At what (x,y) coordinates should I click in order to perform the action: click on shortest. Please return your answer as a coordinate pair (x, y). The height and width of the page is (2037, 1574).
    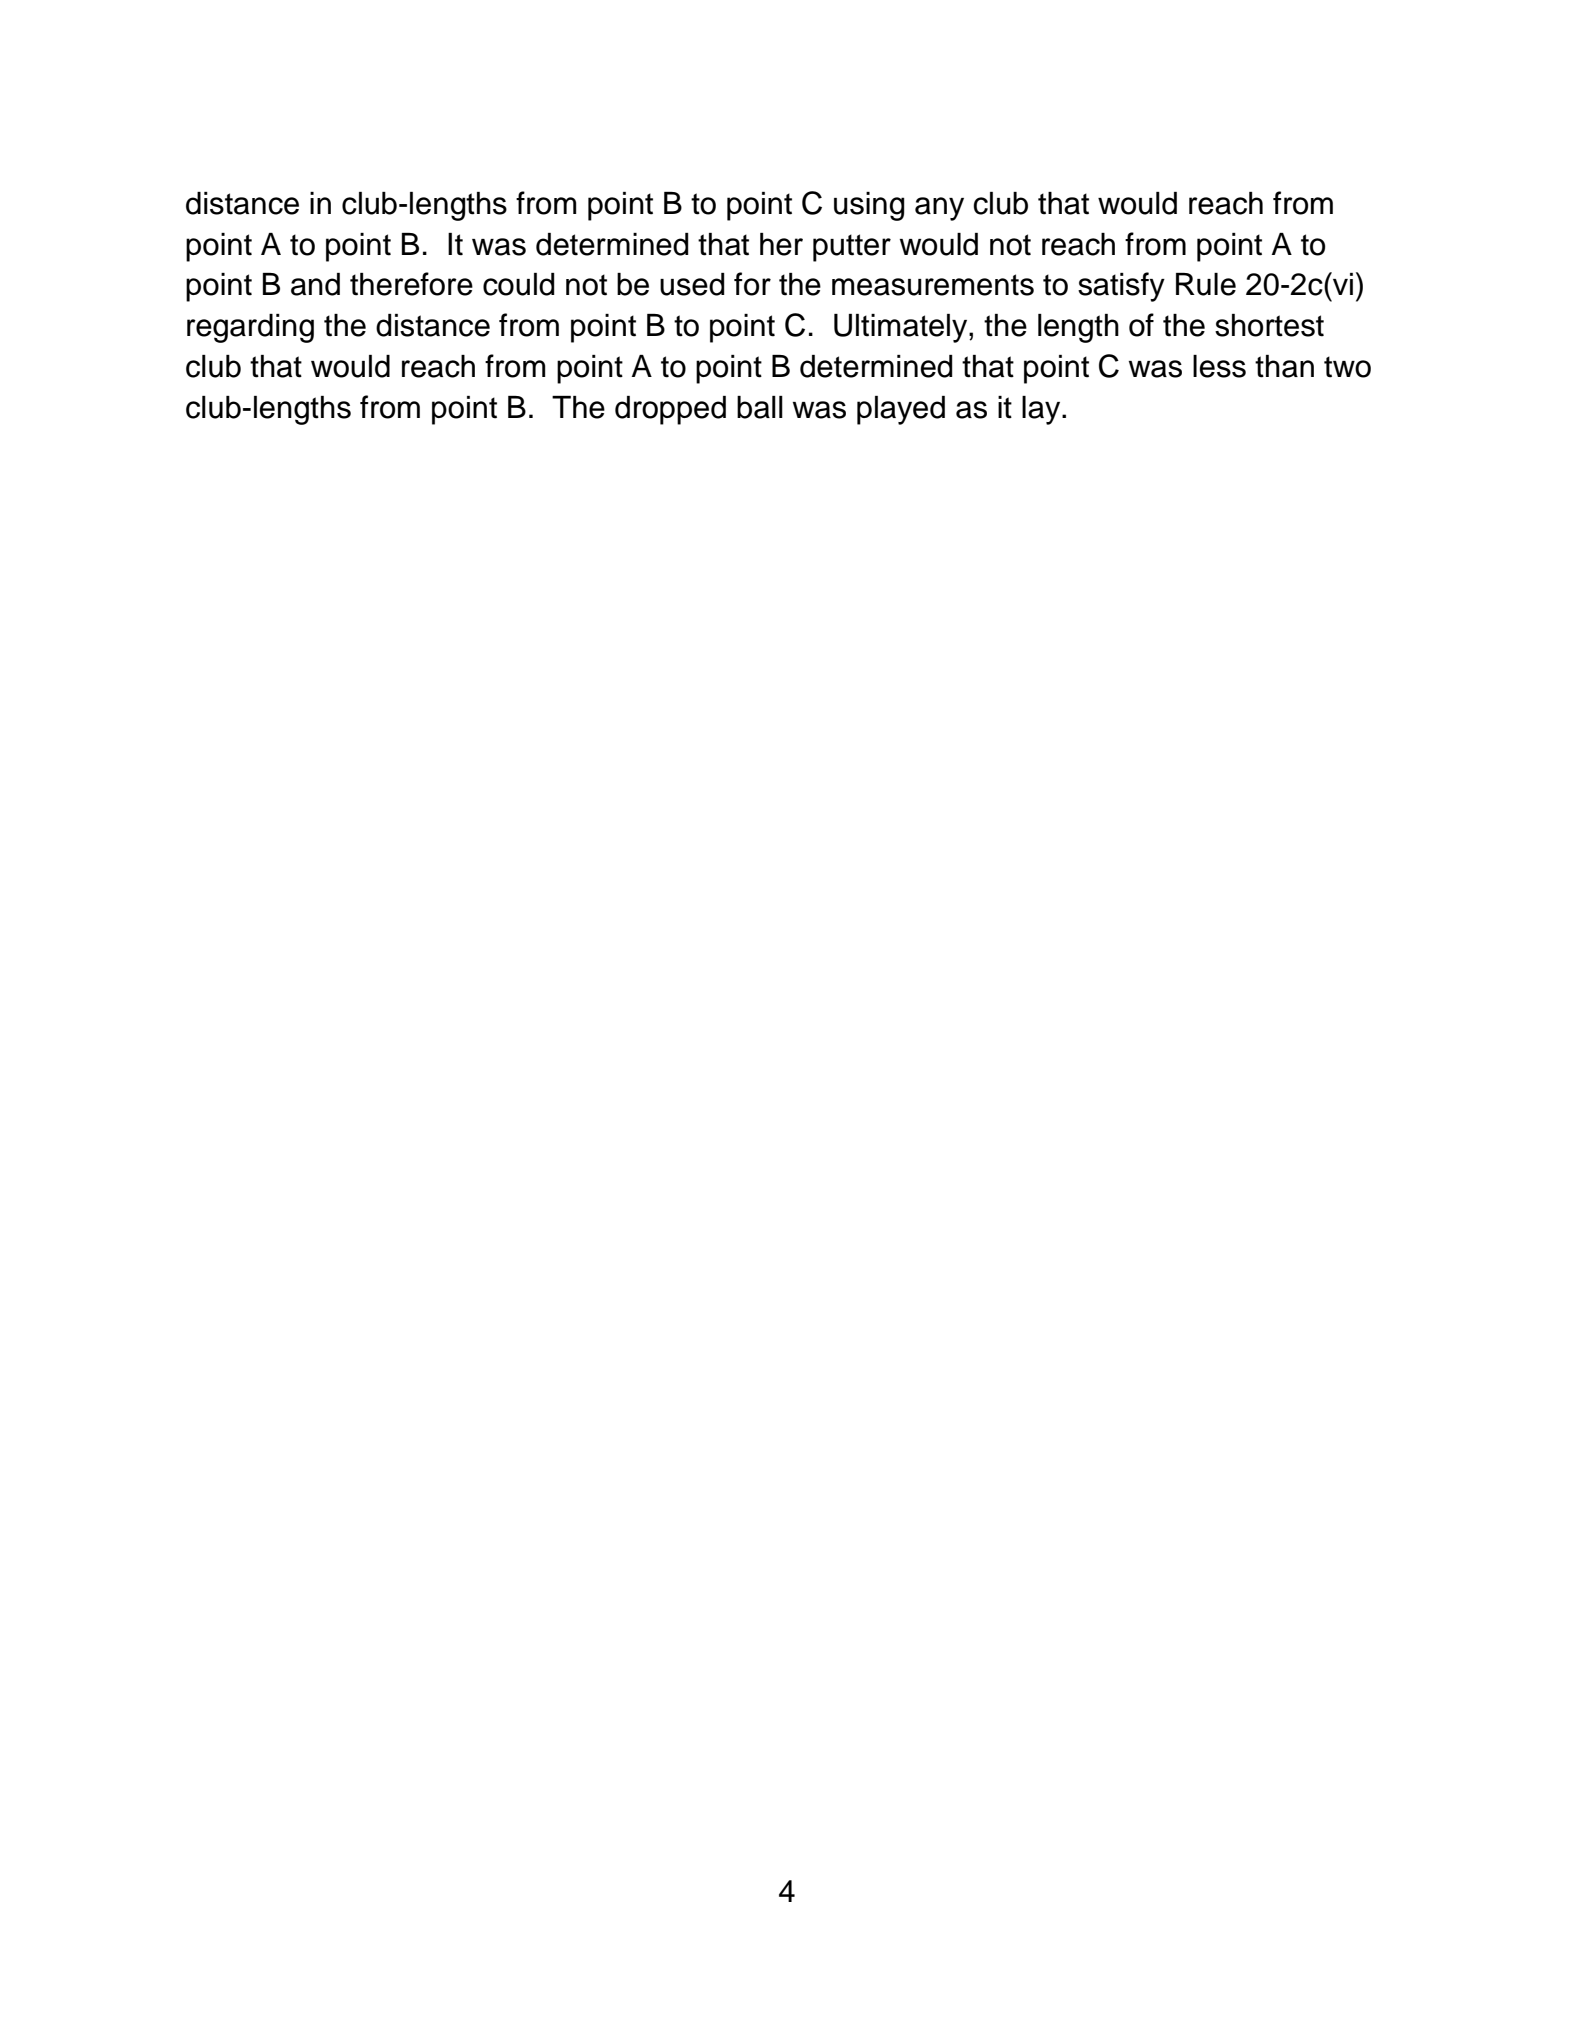
    Looking at the image, I should click on (1269, 325).
